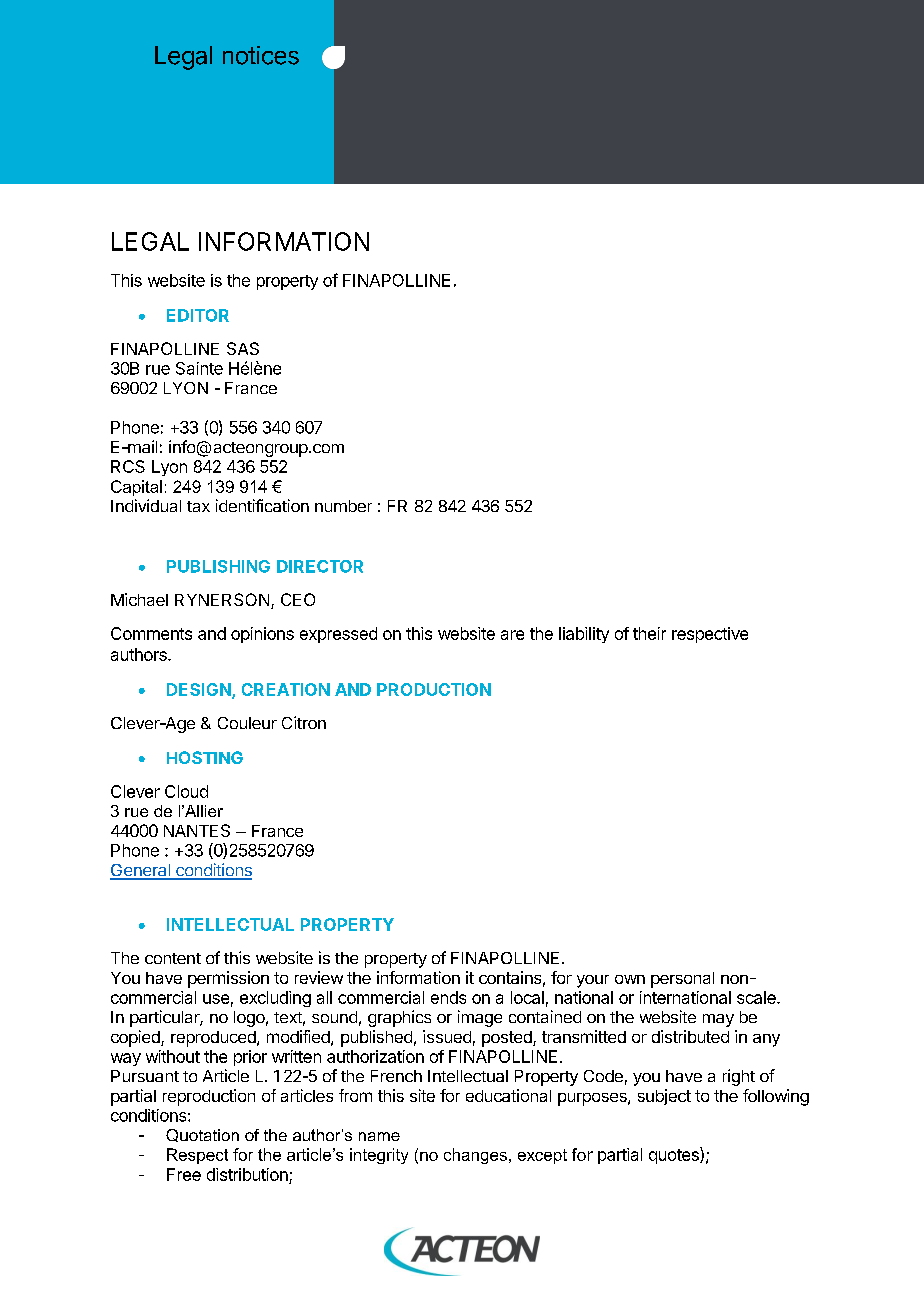 The width and height of the screenshot is (924, 1308). I want to click on are, so click(512, 635).
